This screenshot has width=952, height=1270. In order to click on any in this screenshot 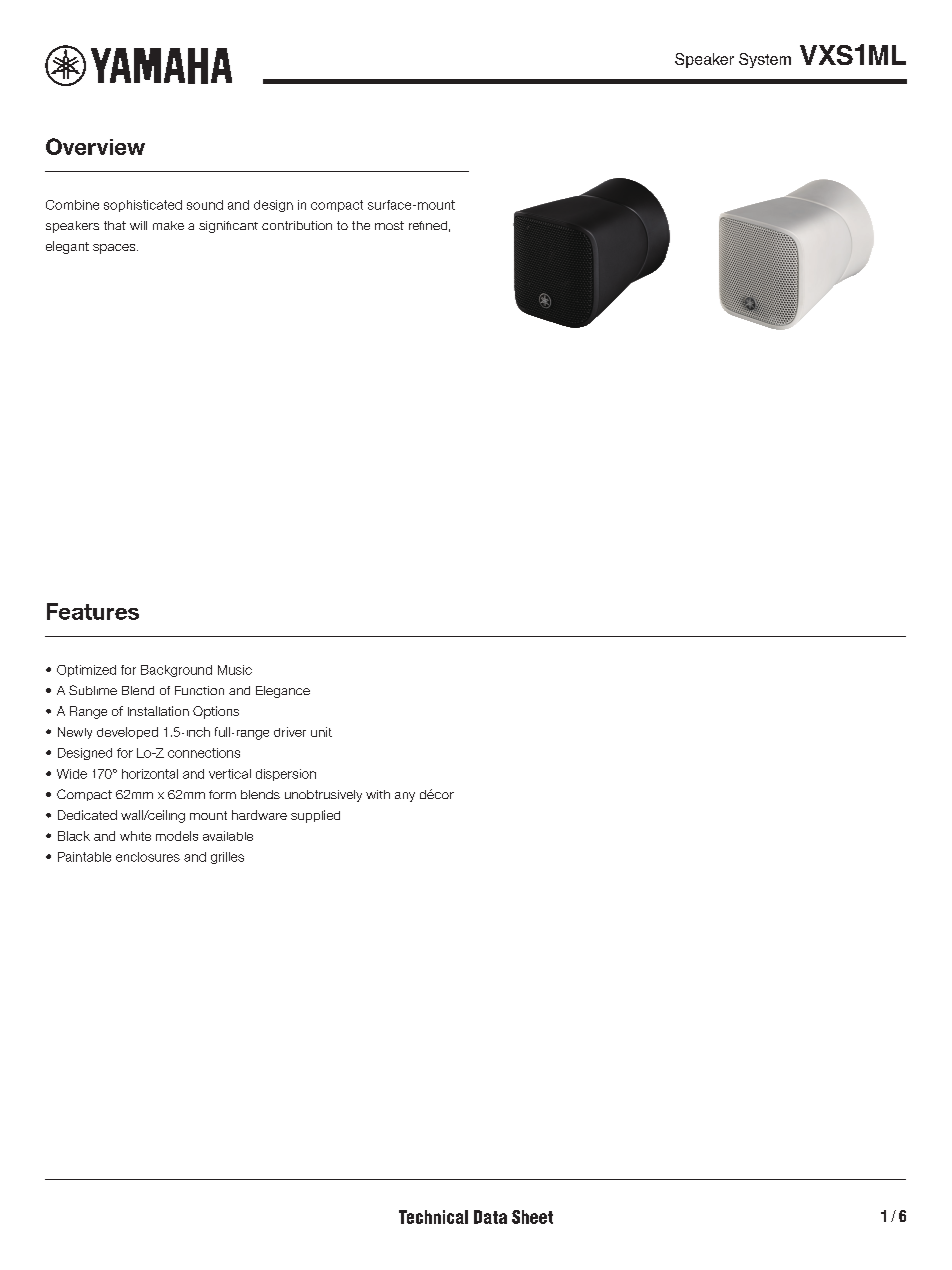, I will do `click(405, 797)`.
